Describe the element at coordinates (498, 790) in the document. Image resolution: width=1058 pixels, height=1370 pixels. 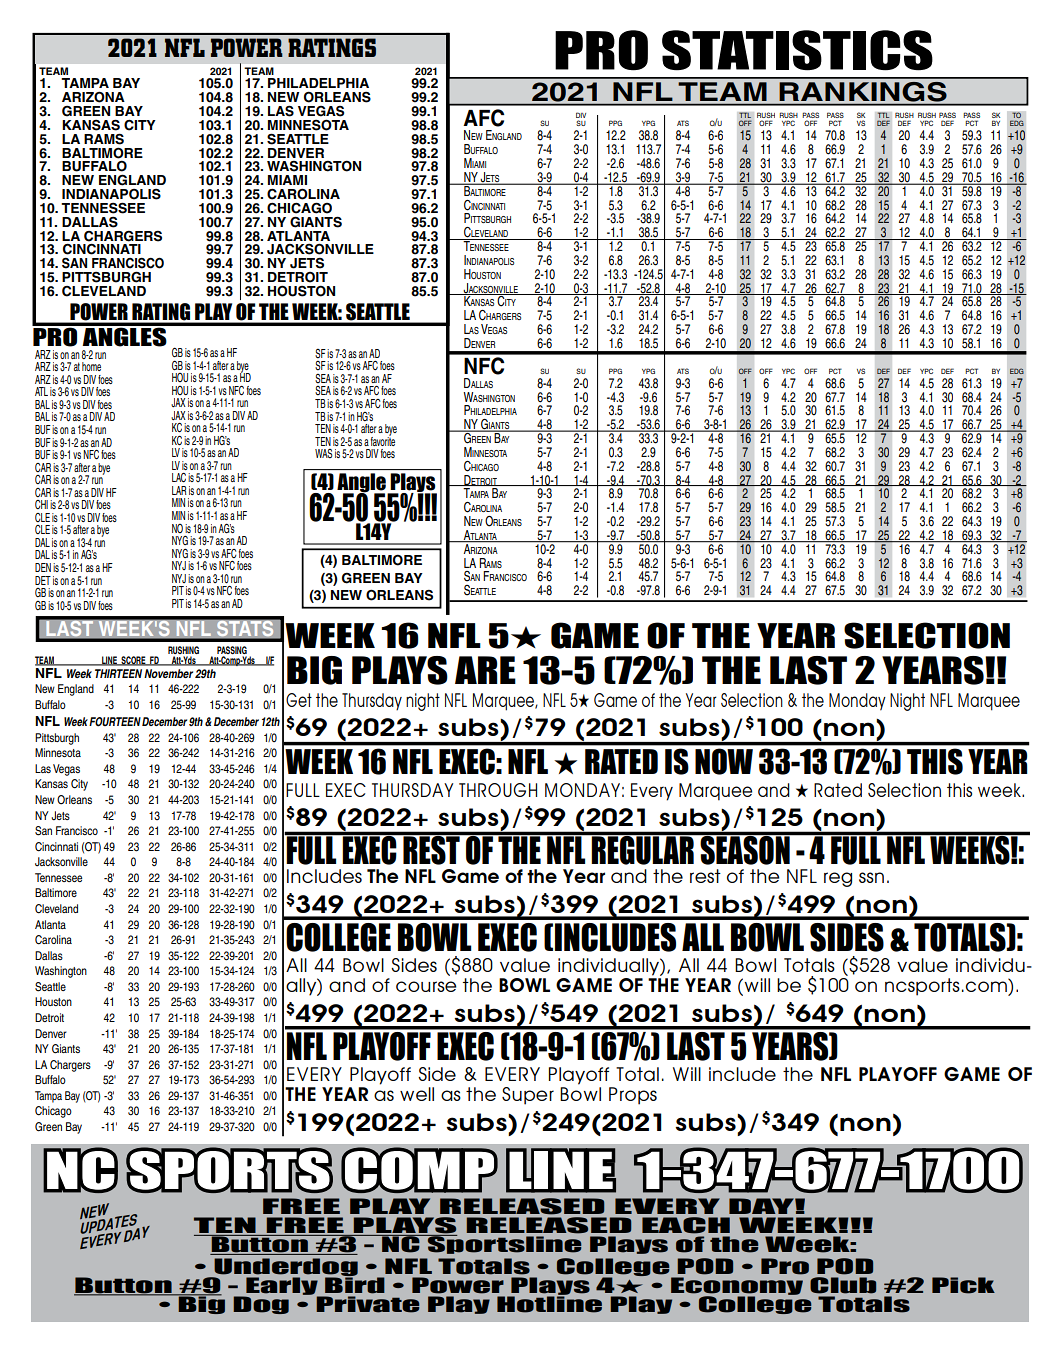
I see `THROUGH` at that location.
